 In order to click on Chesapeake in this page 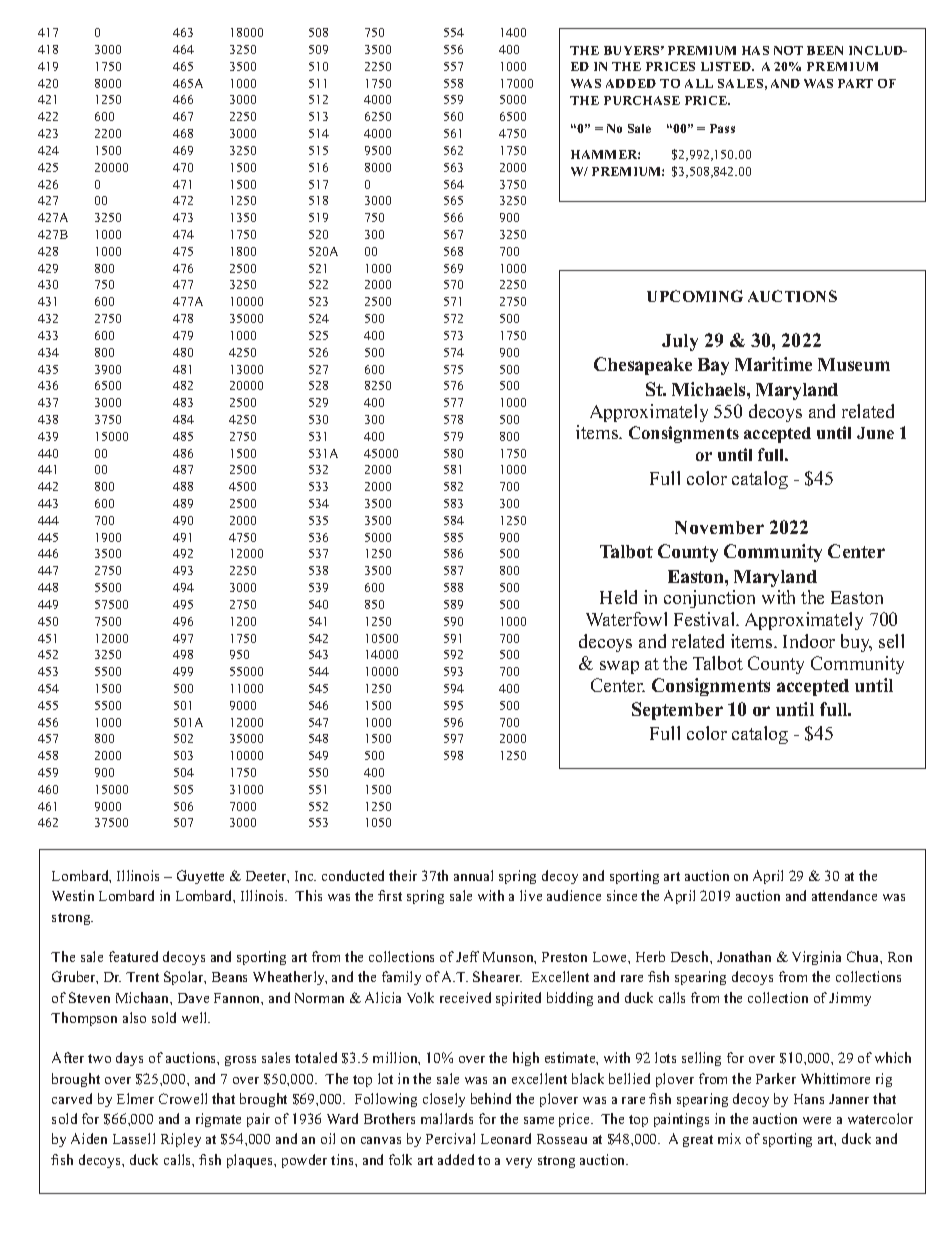, I will do `click(643, 366)`.
